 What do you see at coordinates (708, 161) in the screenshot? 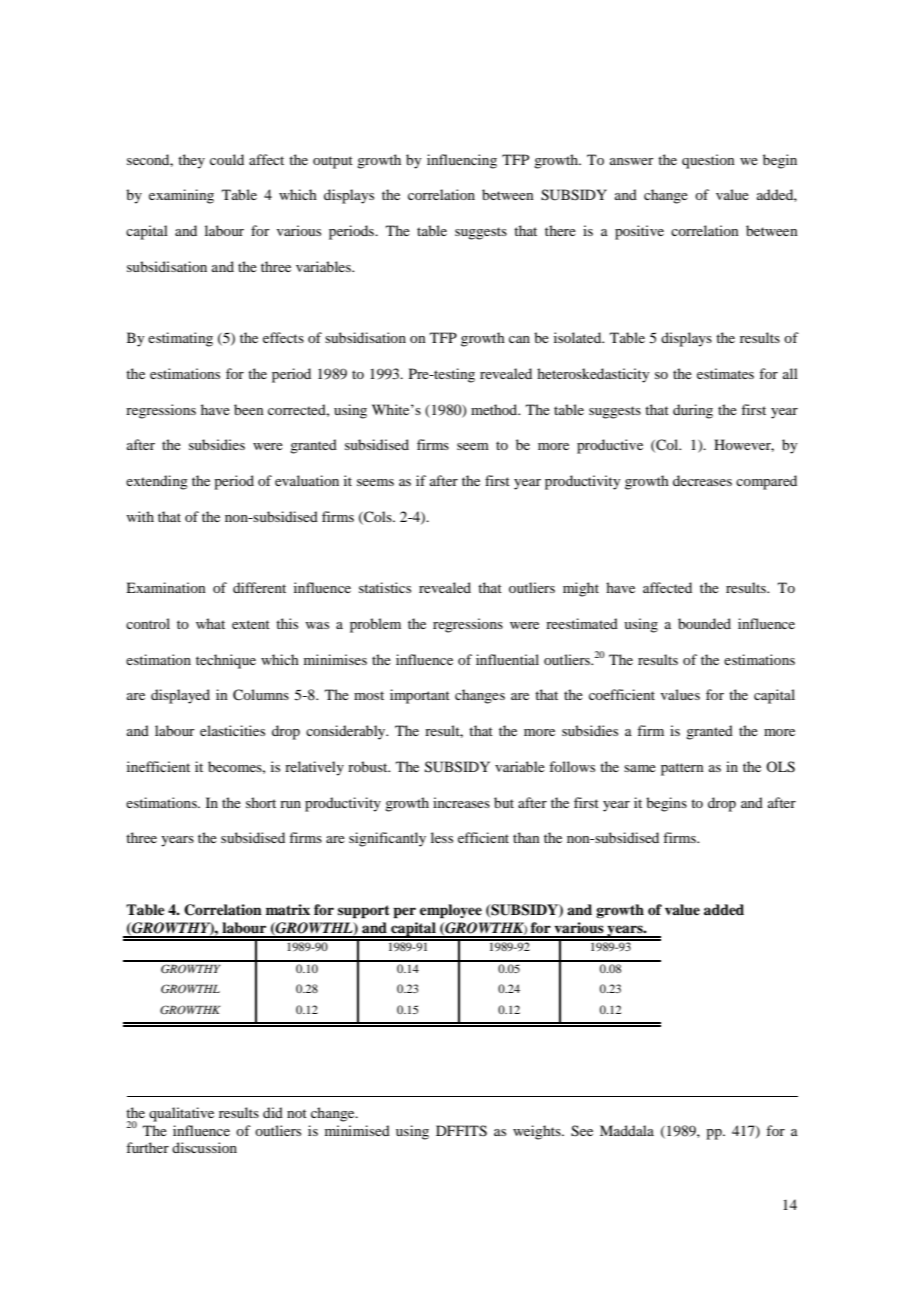
I see `question` at bounding box center [708, 161].
